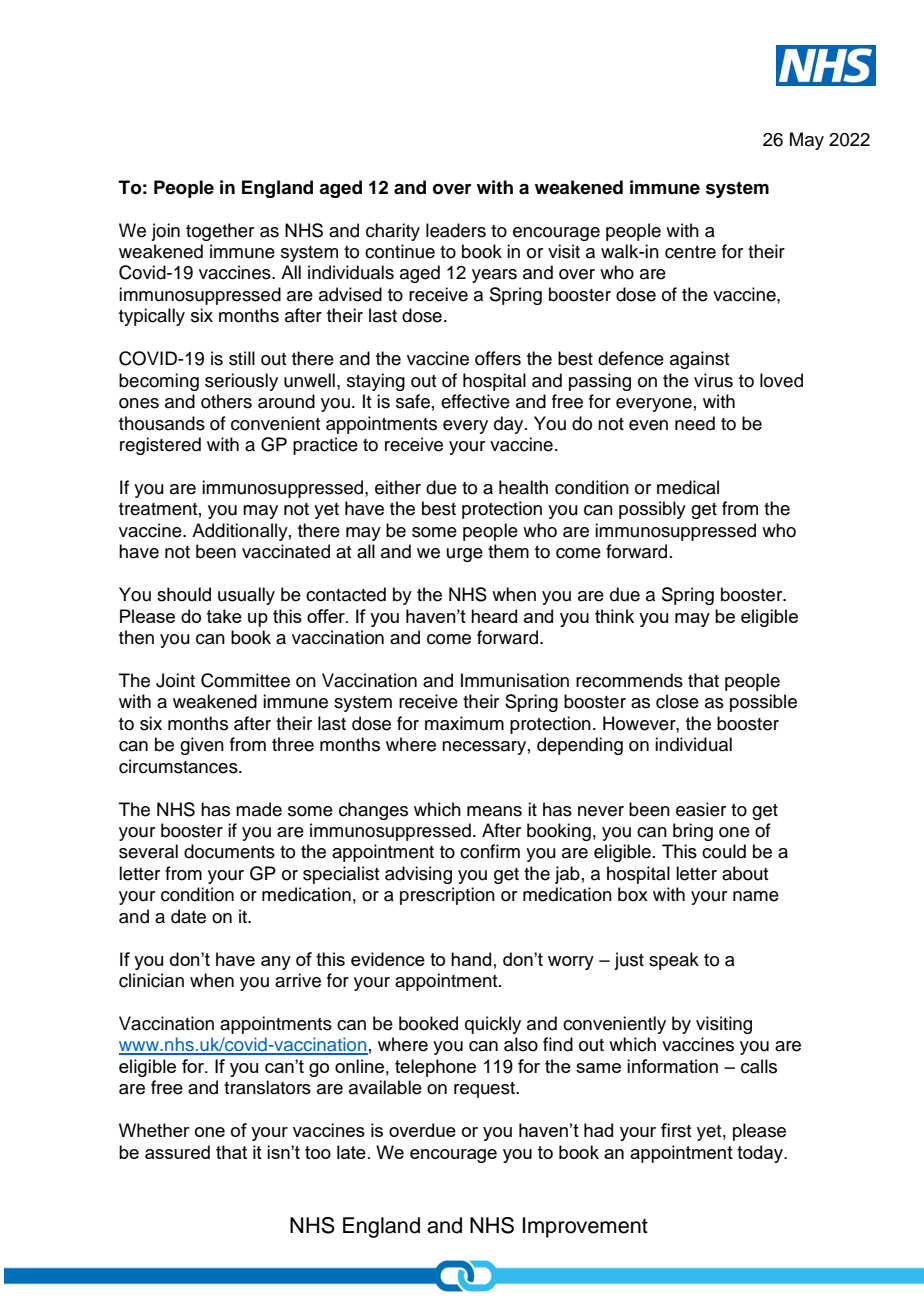 The height and width of the image is (1308, 924). Describe the element at coordinates (447, 896) in the image. I see `prescription` at that location.
